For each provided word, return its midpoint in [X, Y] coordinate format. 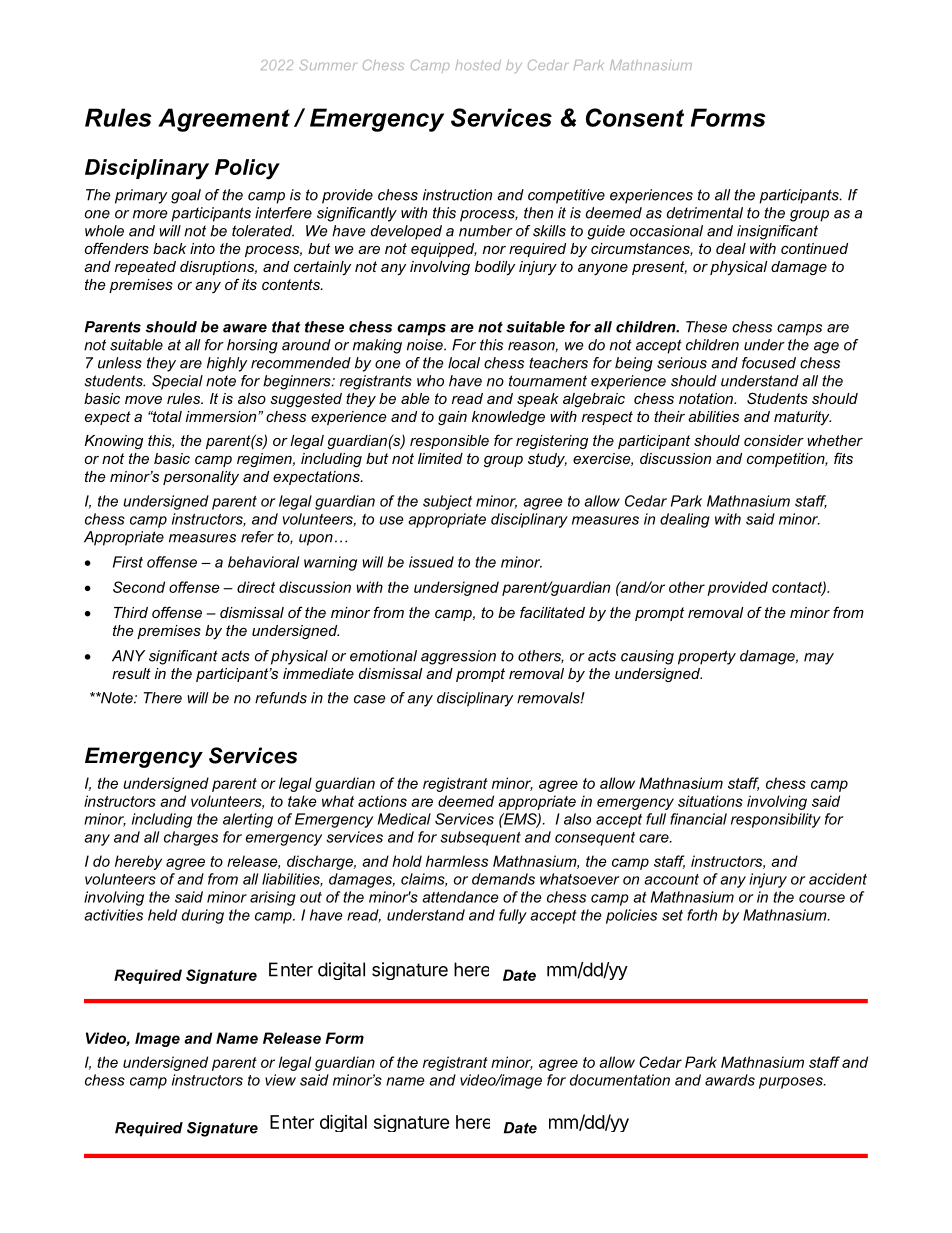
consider [774, 440]
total [166, 416]
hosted [478, 65]
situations [710, 801]
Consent [635, 117]
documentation [620, 1080]
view [280, 1080]
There [163, 698]
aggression [458, 657]
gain [452, 418]
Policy [247, 169]
